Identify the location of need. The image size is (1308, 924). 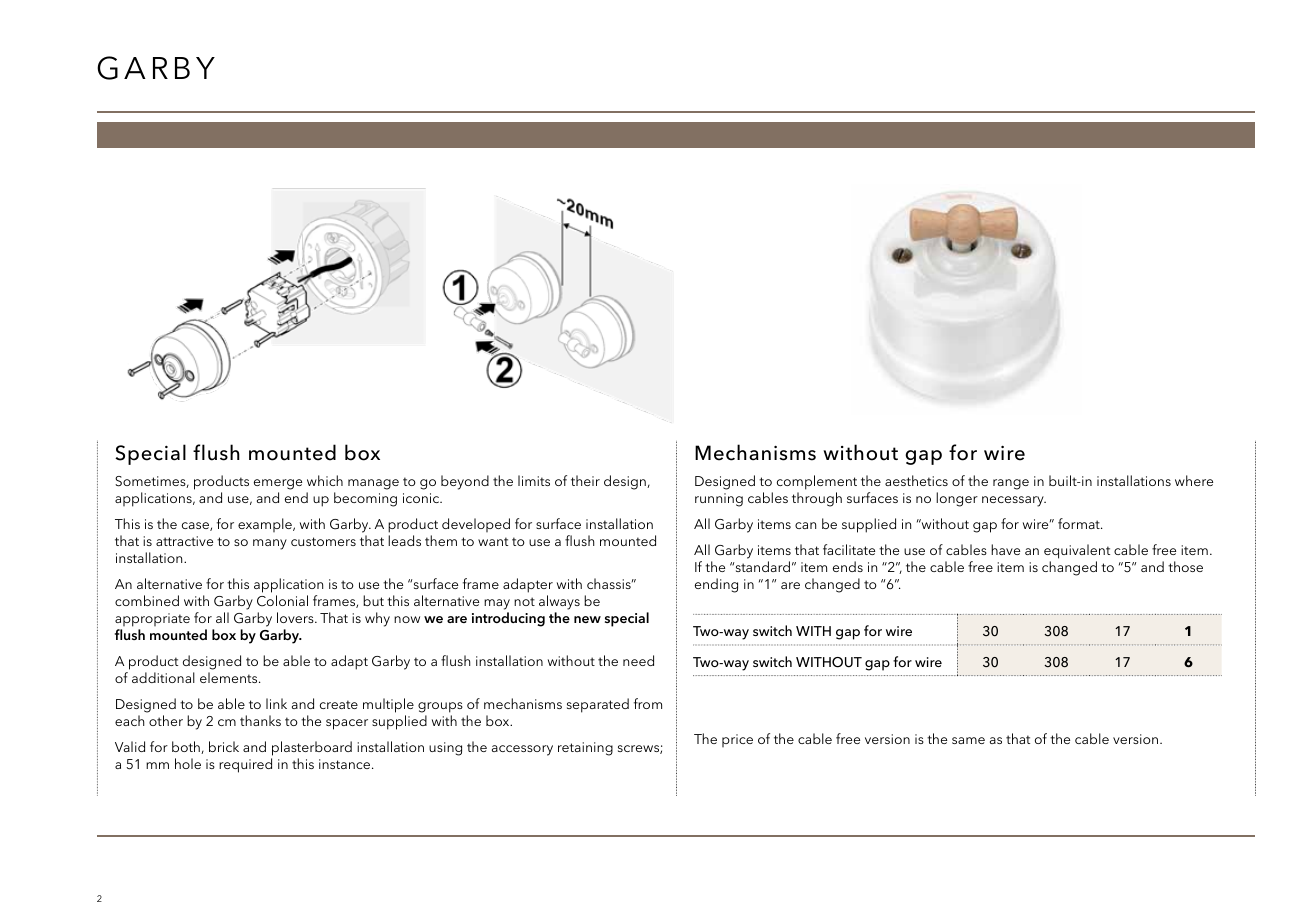
(638, 660).
